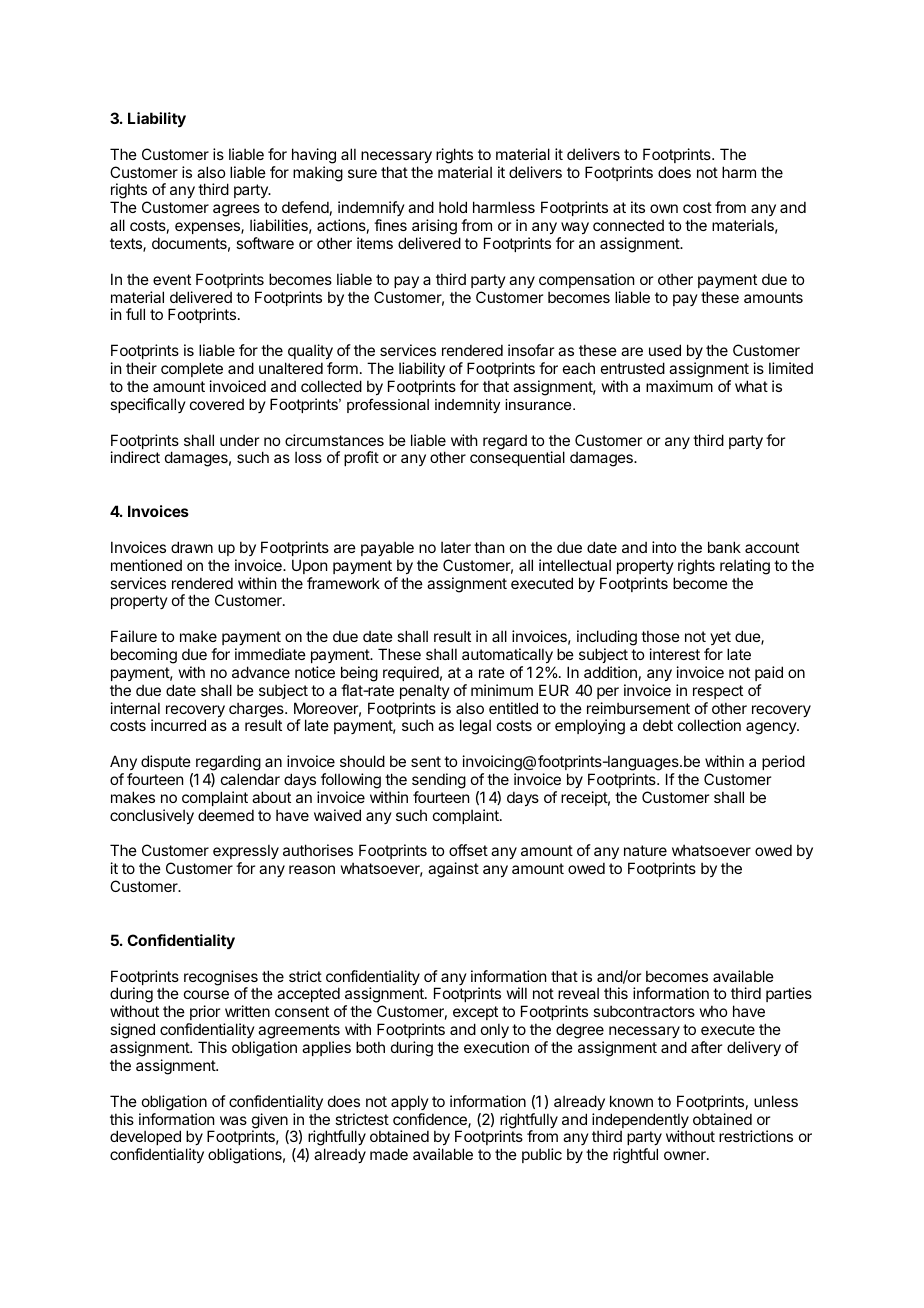 The image size is (924, 1308). Describe the element at coordinates (233, 1120) in the page. I see `was` at that location.
